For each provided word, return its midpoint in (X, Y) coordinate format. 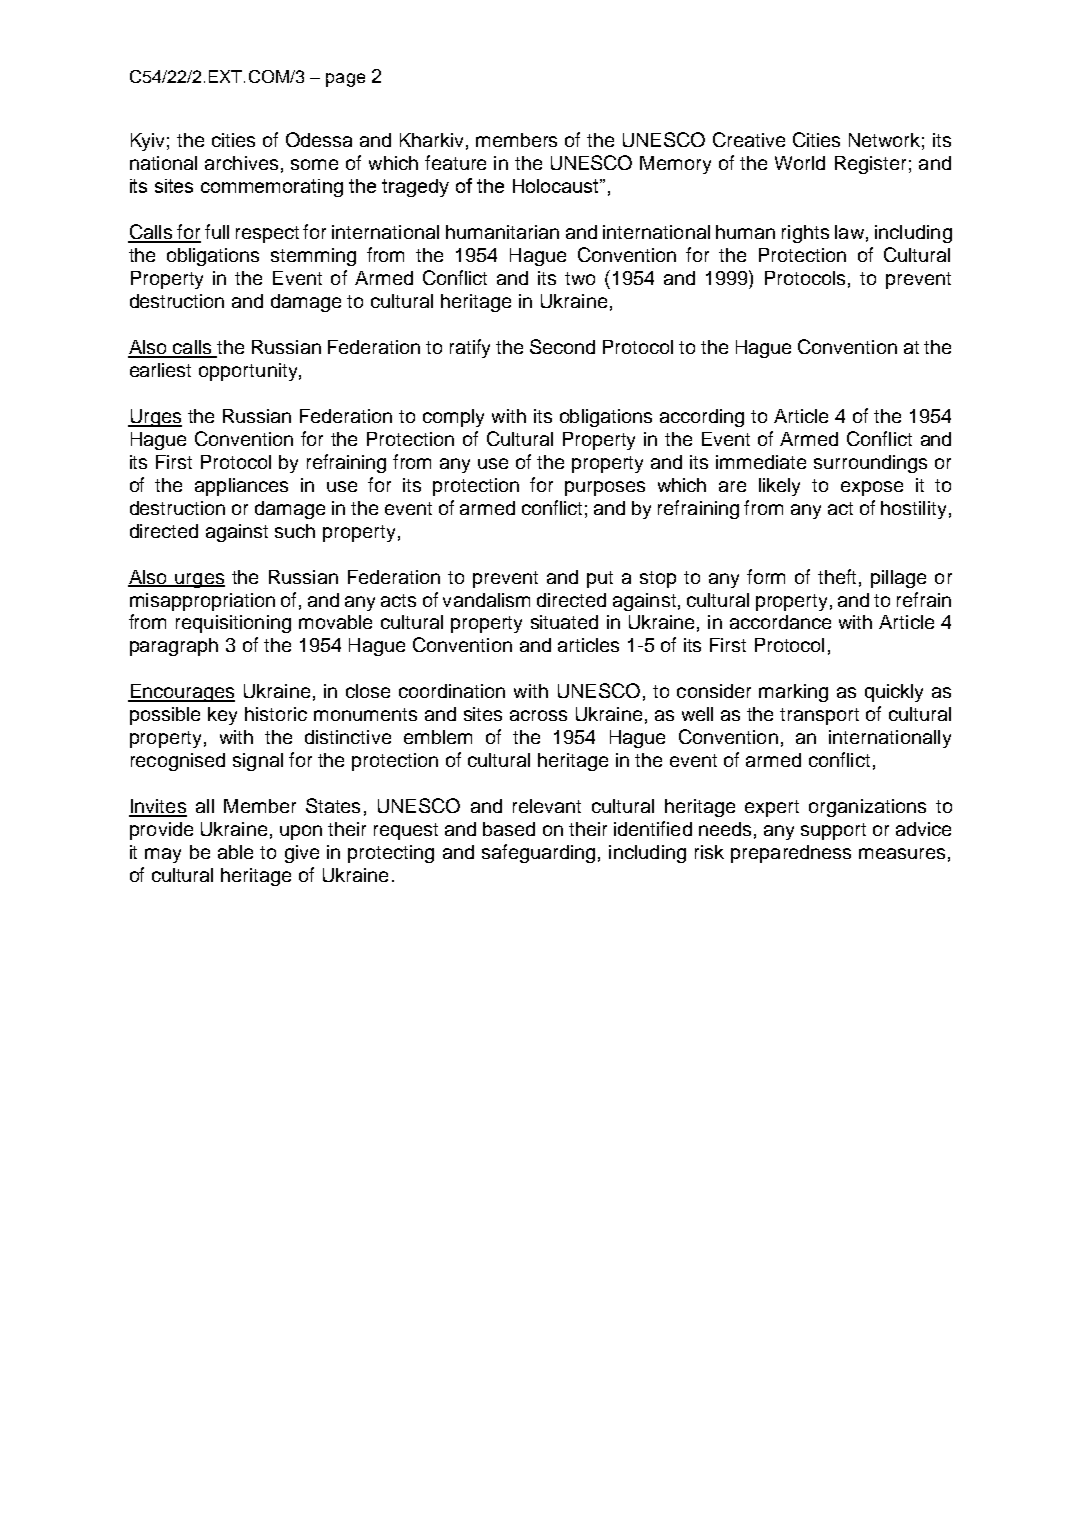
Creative (749, 139)
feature (455, 162)
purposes (605, 488)
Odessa (319, 139)
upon (301, 832)
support (833, 831)
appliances (241, 487)
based (509, 829)
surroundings (870, 464)
